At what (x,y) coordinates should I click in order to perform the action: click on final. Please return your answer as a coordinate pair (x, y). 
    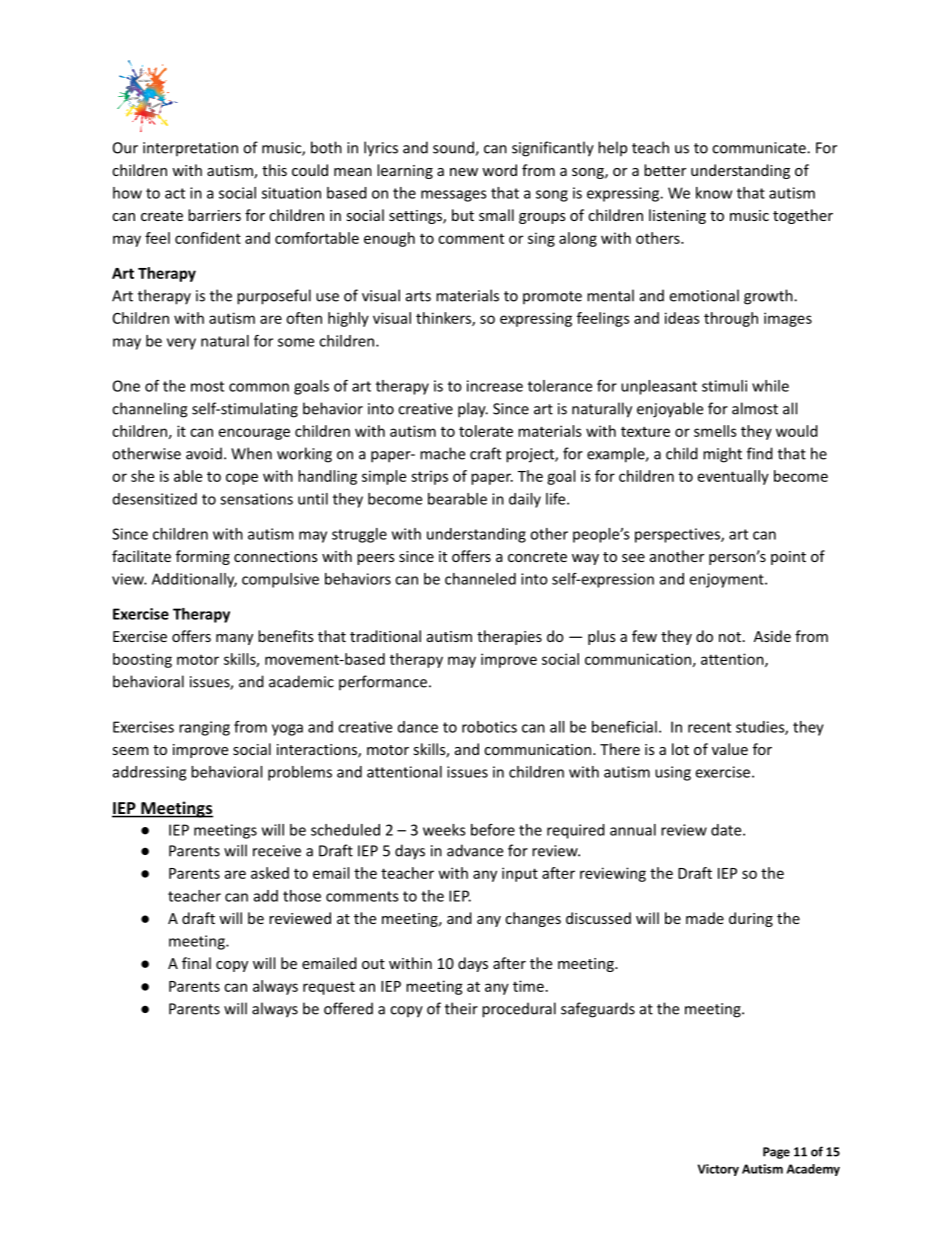
    Looking at the image, I should click on (196, 963).
